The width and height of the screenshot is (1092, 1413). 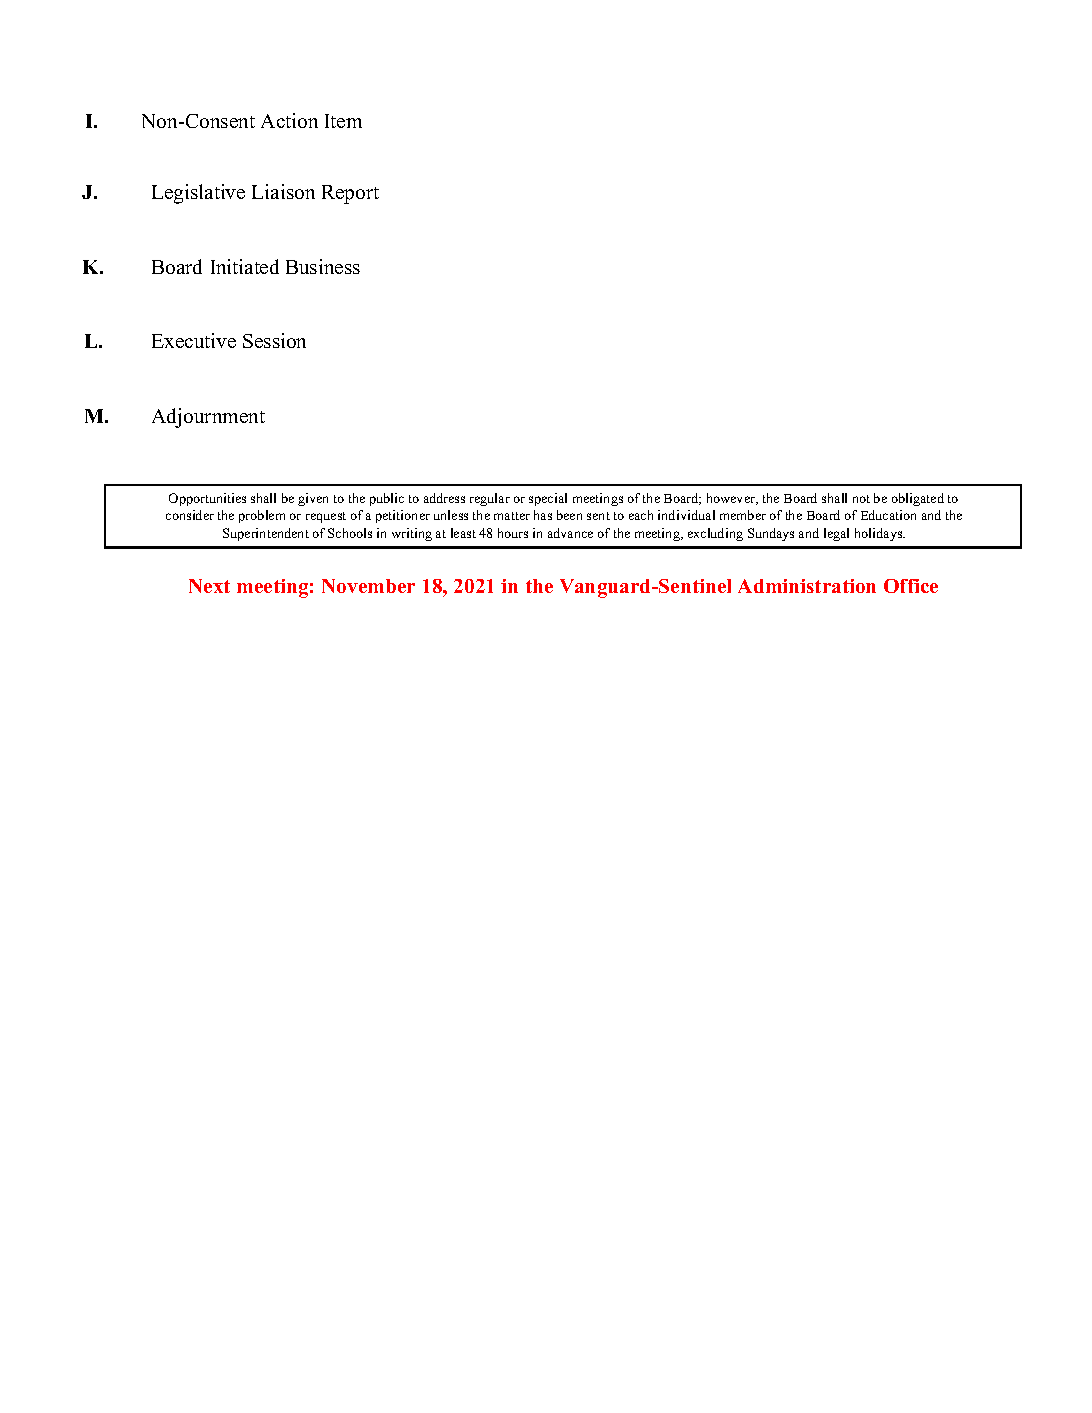 What do you see at coordinates (548, 499) in the screenshot?
I see `special` at bounding box center [548, 499].
